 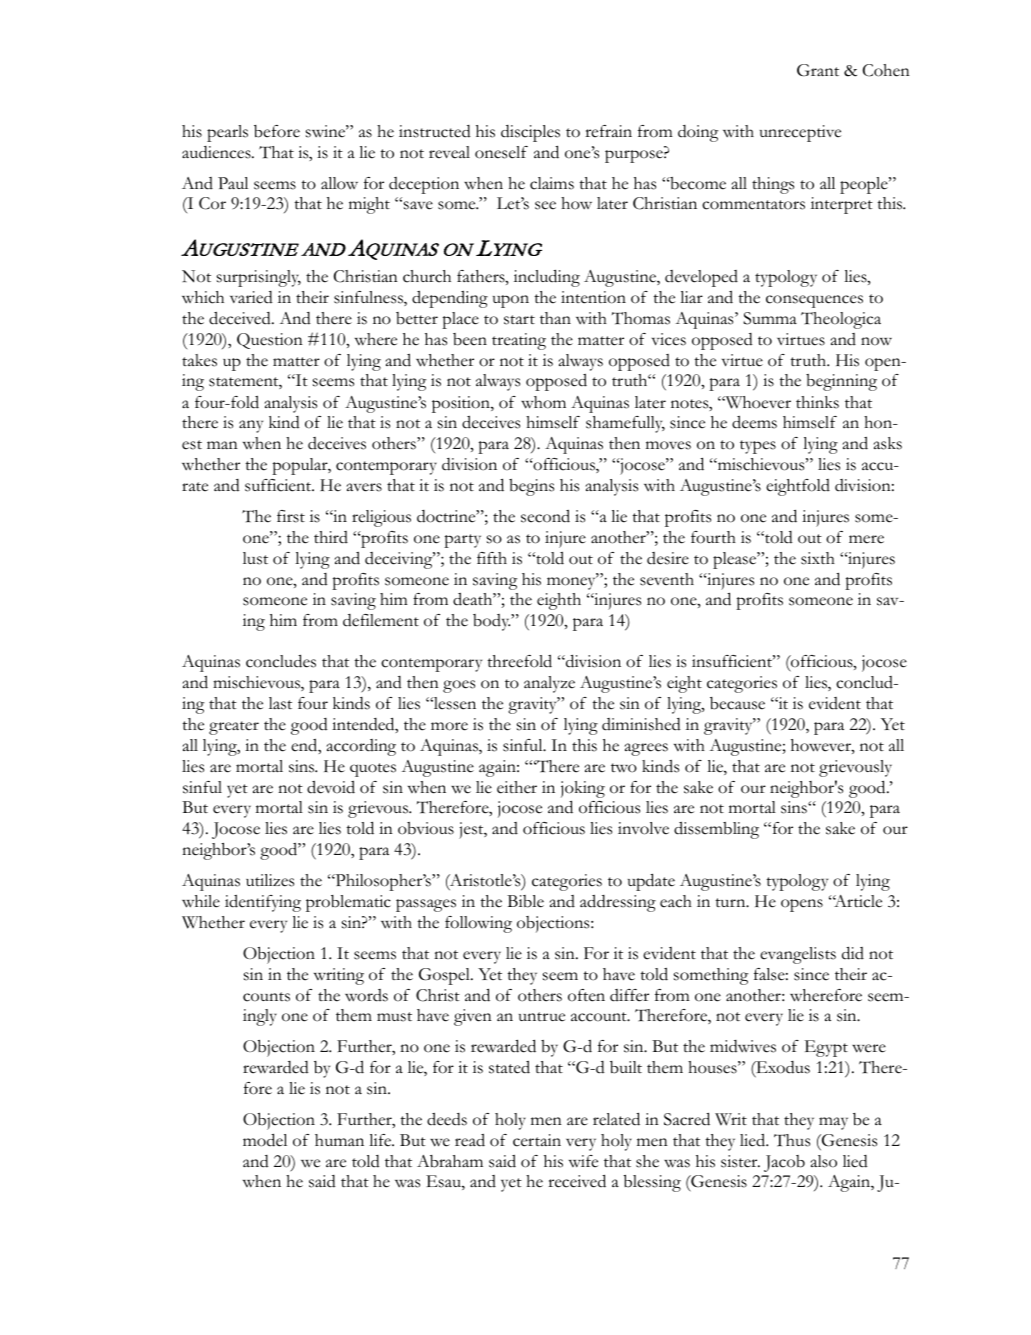 I want to click on body, so click(x=492, y=622).
